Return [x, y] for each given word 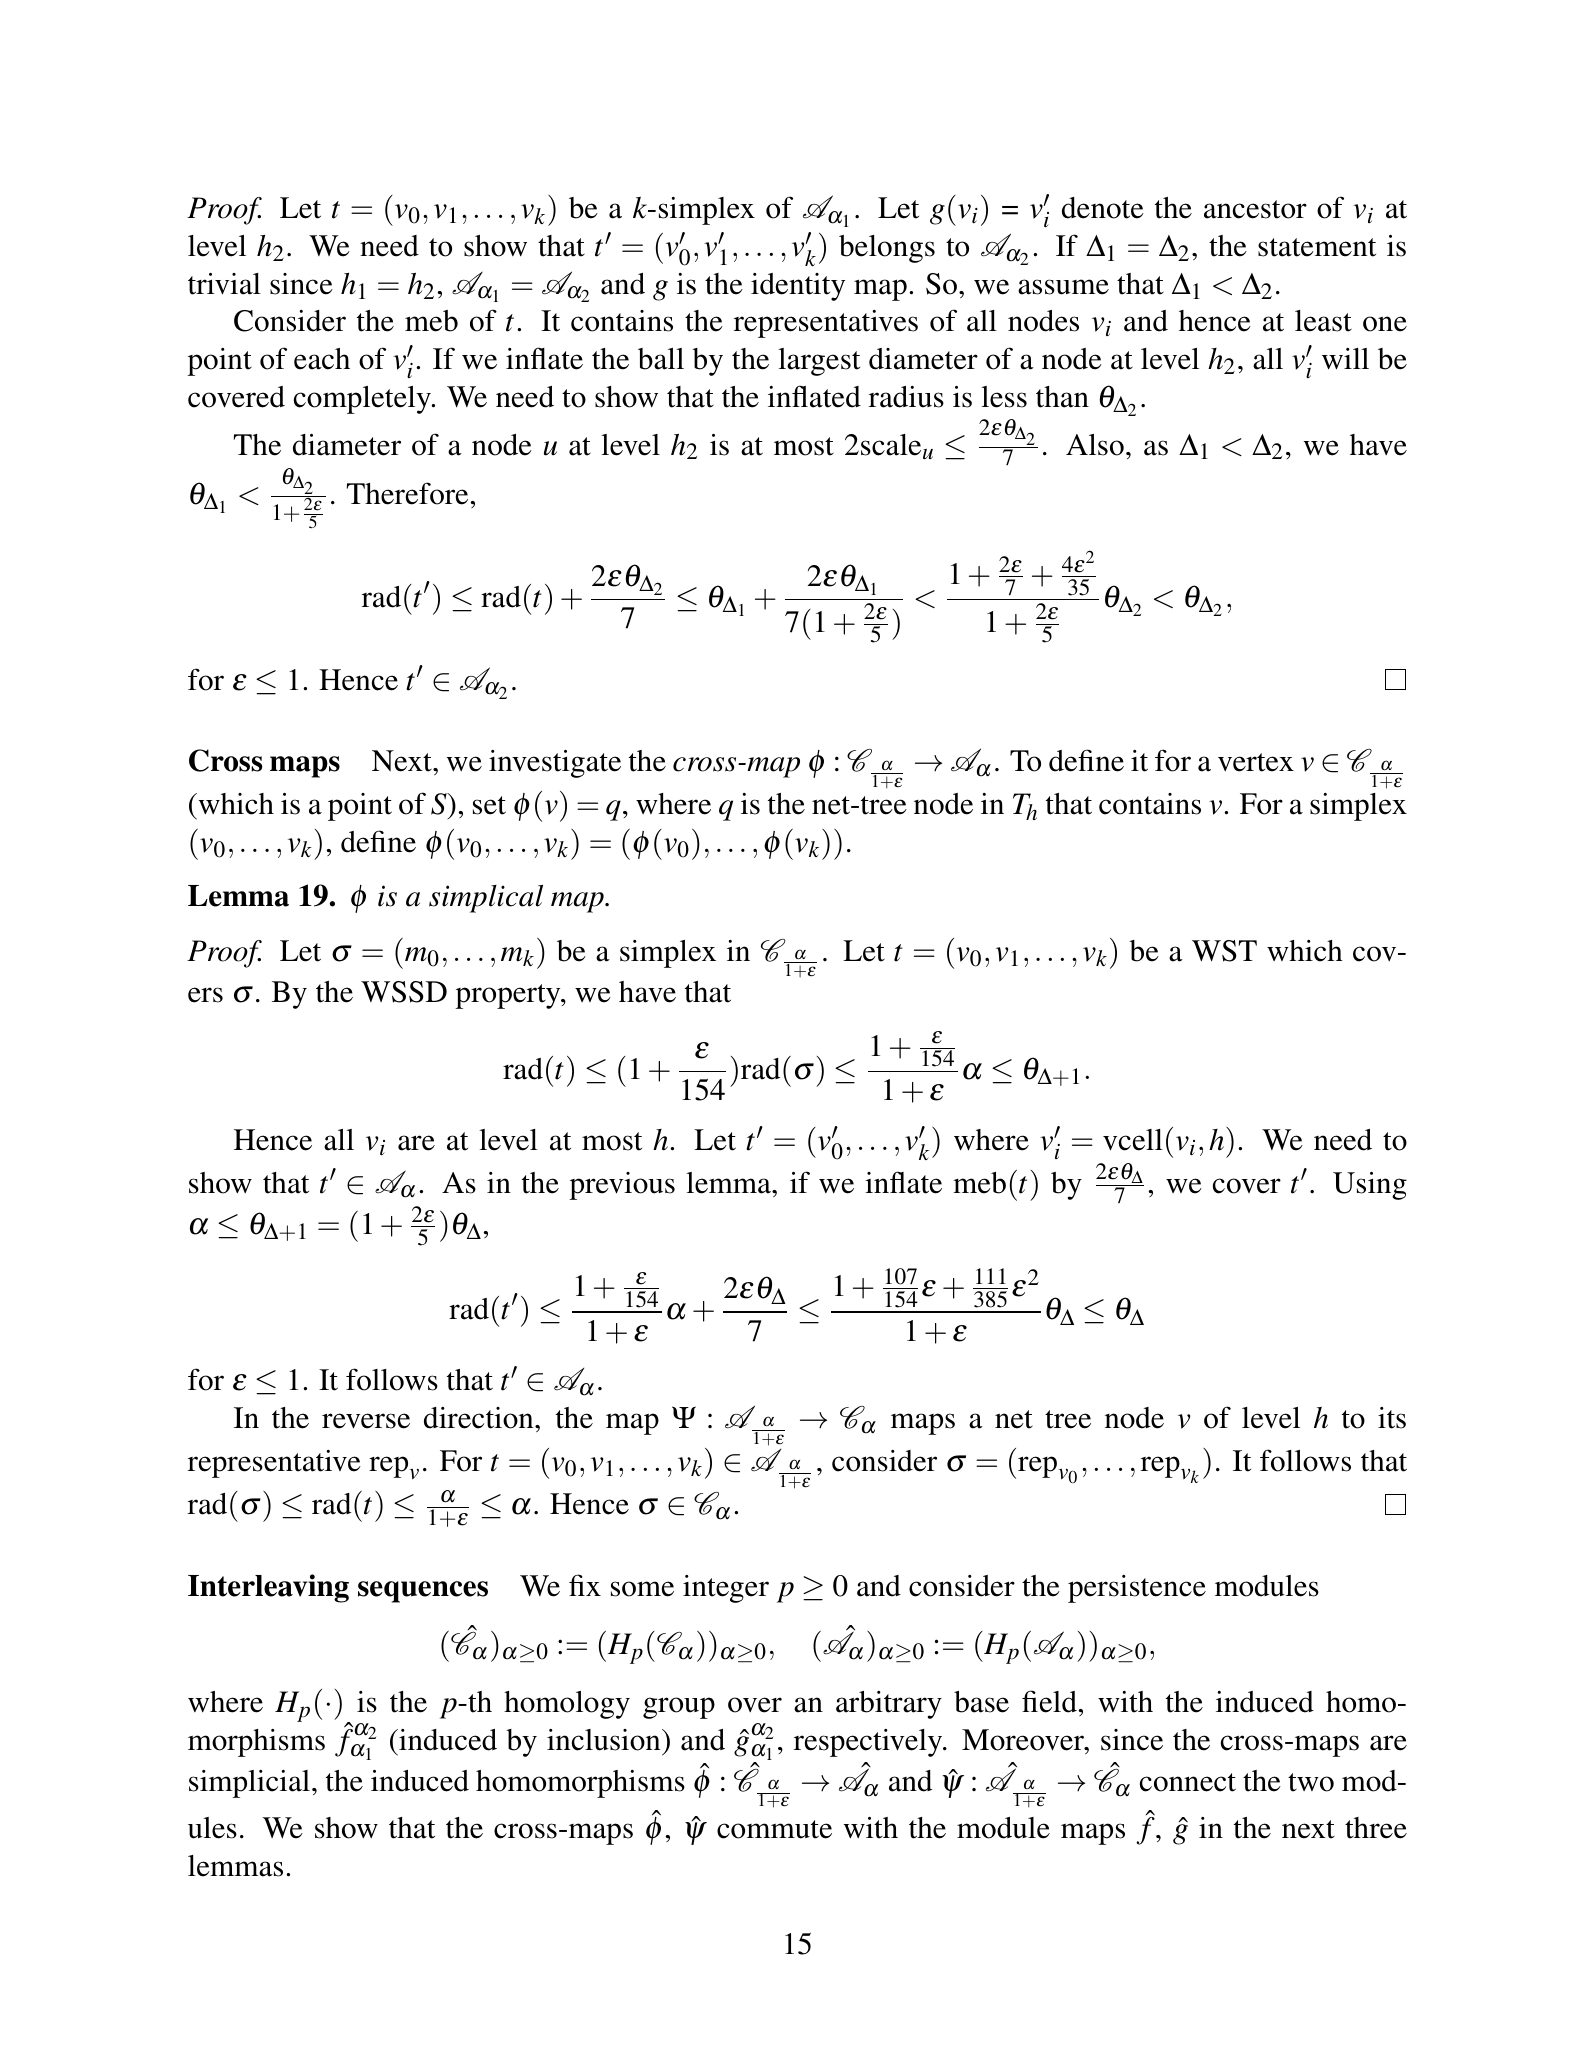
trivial [224, 284]
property [509, 996]
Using [1370, 1186]
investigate [555, 764]
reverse [366, 1421]
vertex [1256, 762]
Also [1095, 445]
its [1392, 1418]
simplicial [249, 1784]
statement [1317, 247]
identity [798, 287]
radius [906, 397]
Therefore [407, 493]
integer [726, 1589]
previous [622, 1186]
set [489, 805]
